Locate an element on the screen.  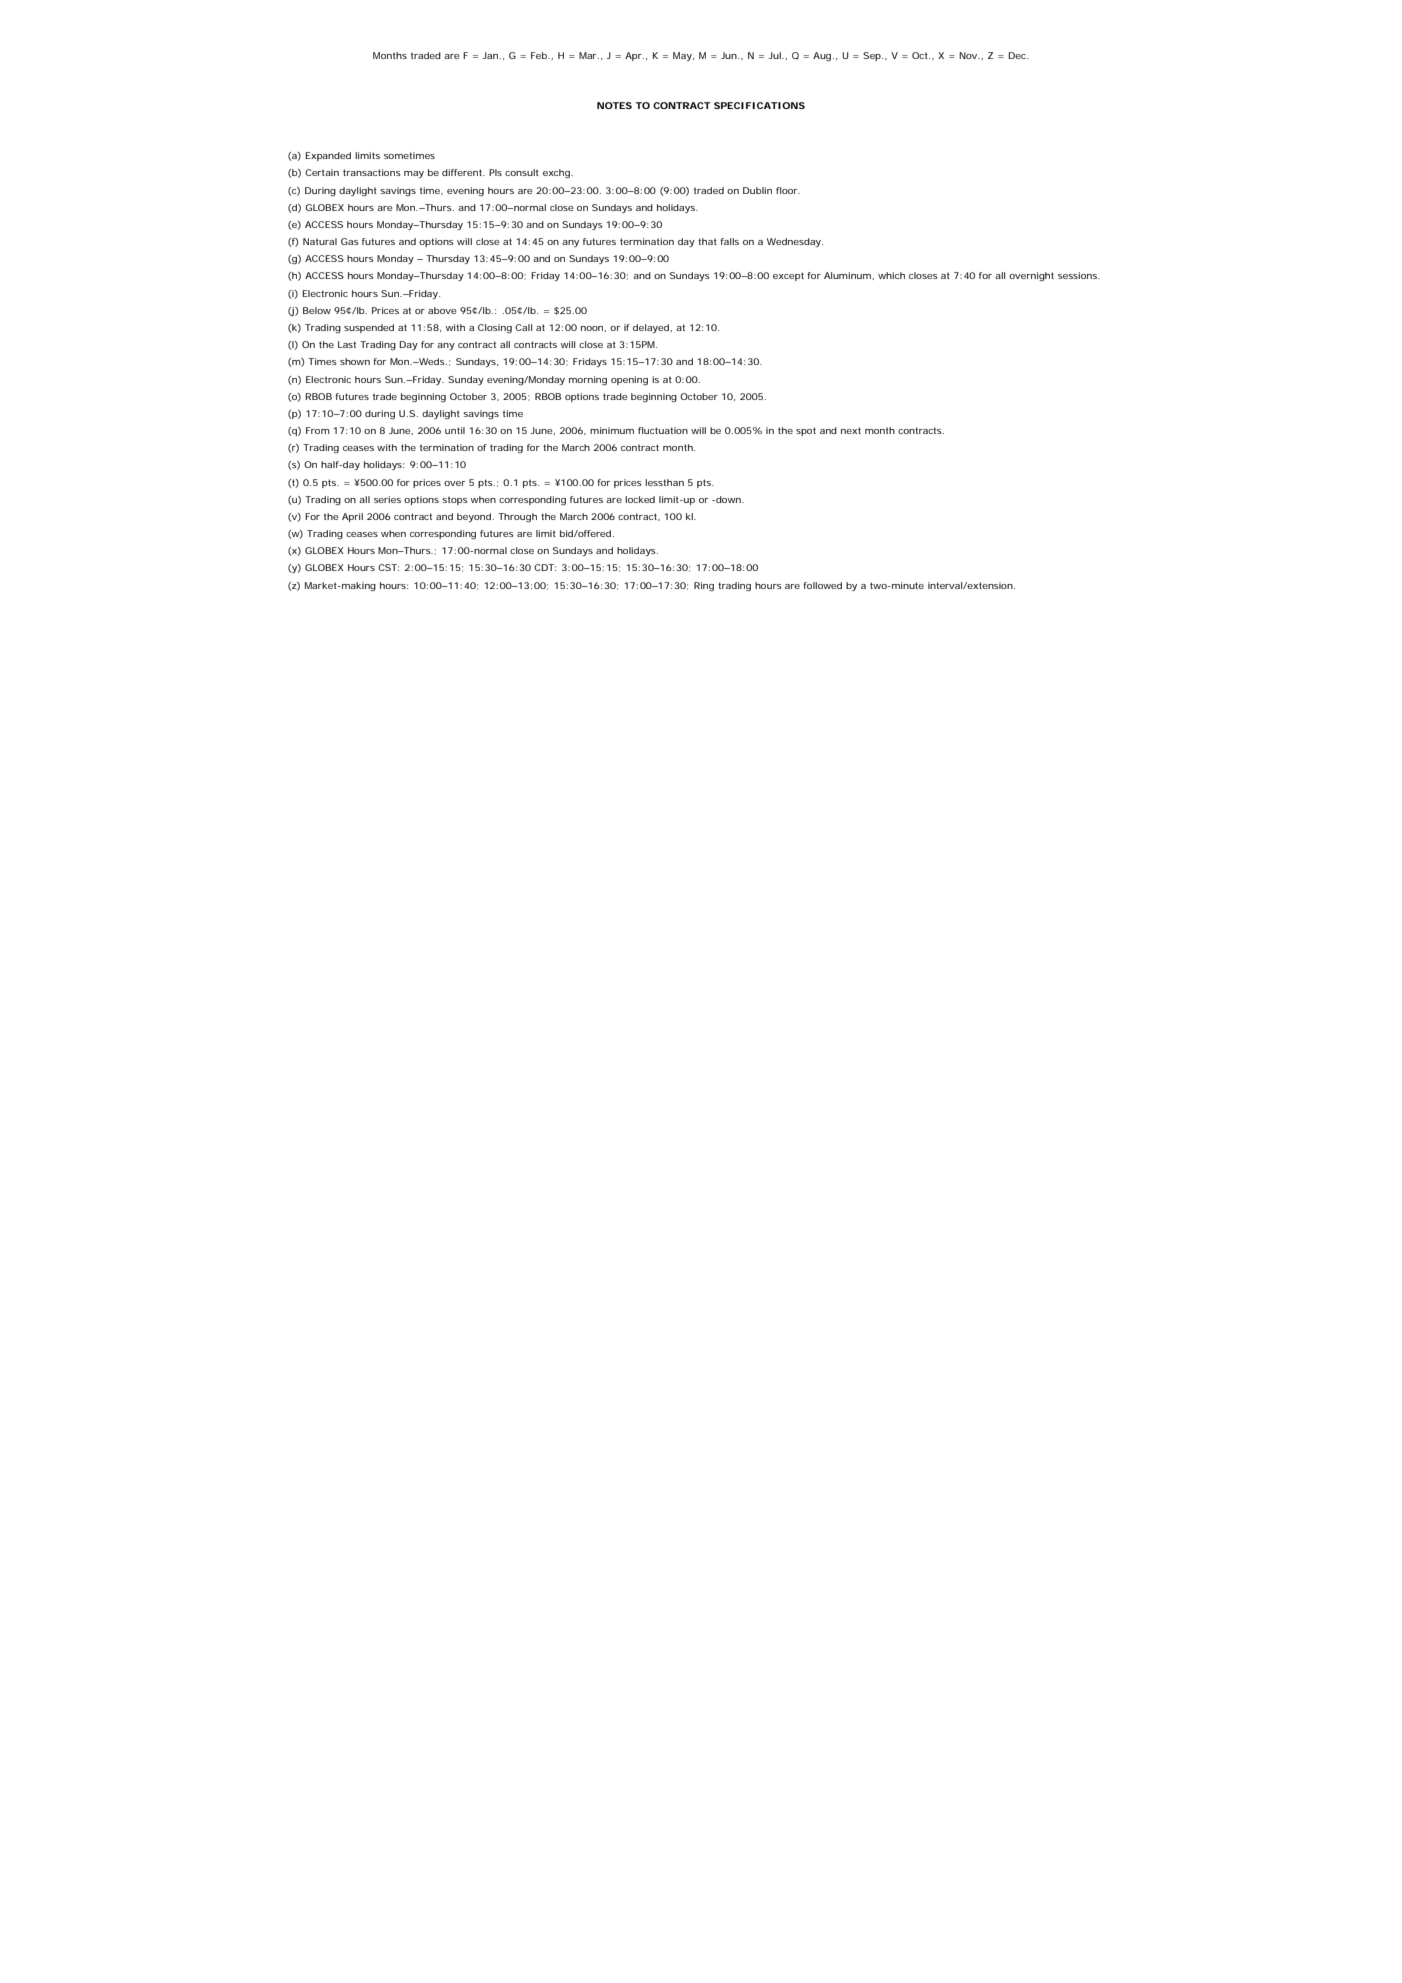
Jan is located at coordinates (490, 55).
